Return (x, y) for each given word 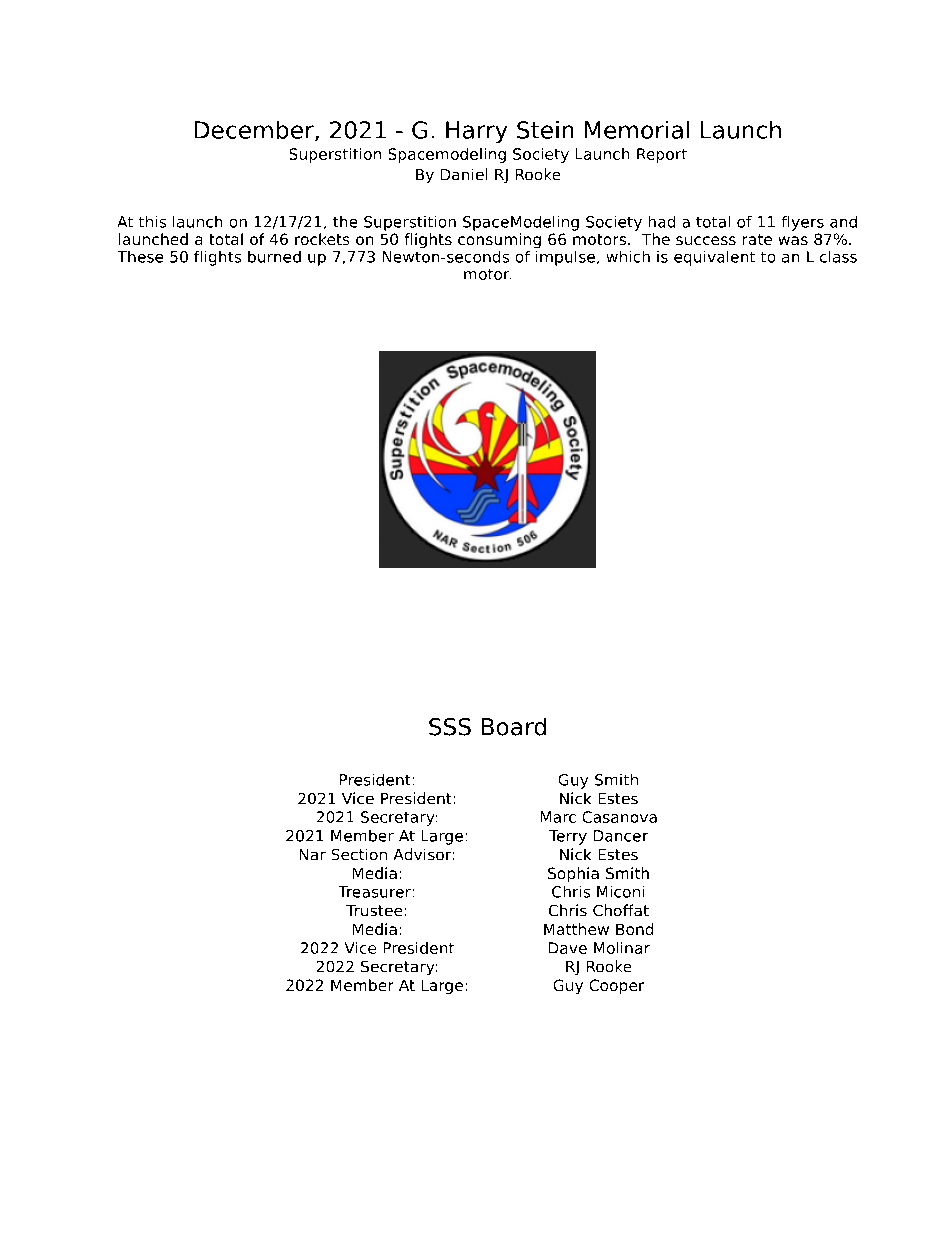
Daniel (464, 174)
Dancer (621, 836)
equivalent (714, 258)
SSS (450, 727)
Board (514, 727)
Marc (558, 817)
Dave (568, 948)
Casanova (620, 817)
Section (359, 854)
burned (274, 257)
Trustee (374, 910)
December (255, 131)
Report (662, 155)
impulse (565, 258)
